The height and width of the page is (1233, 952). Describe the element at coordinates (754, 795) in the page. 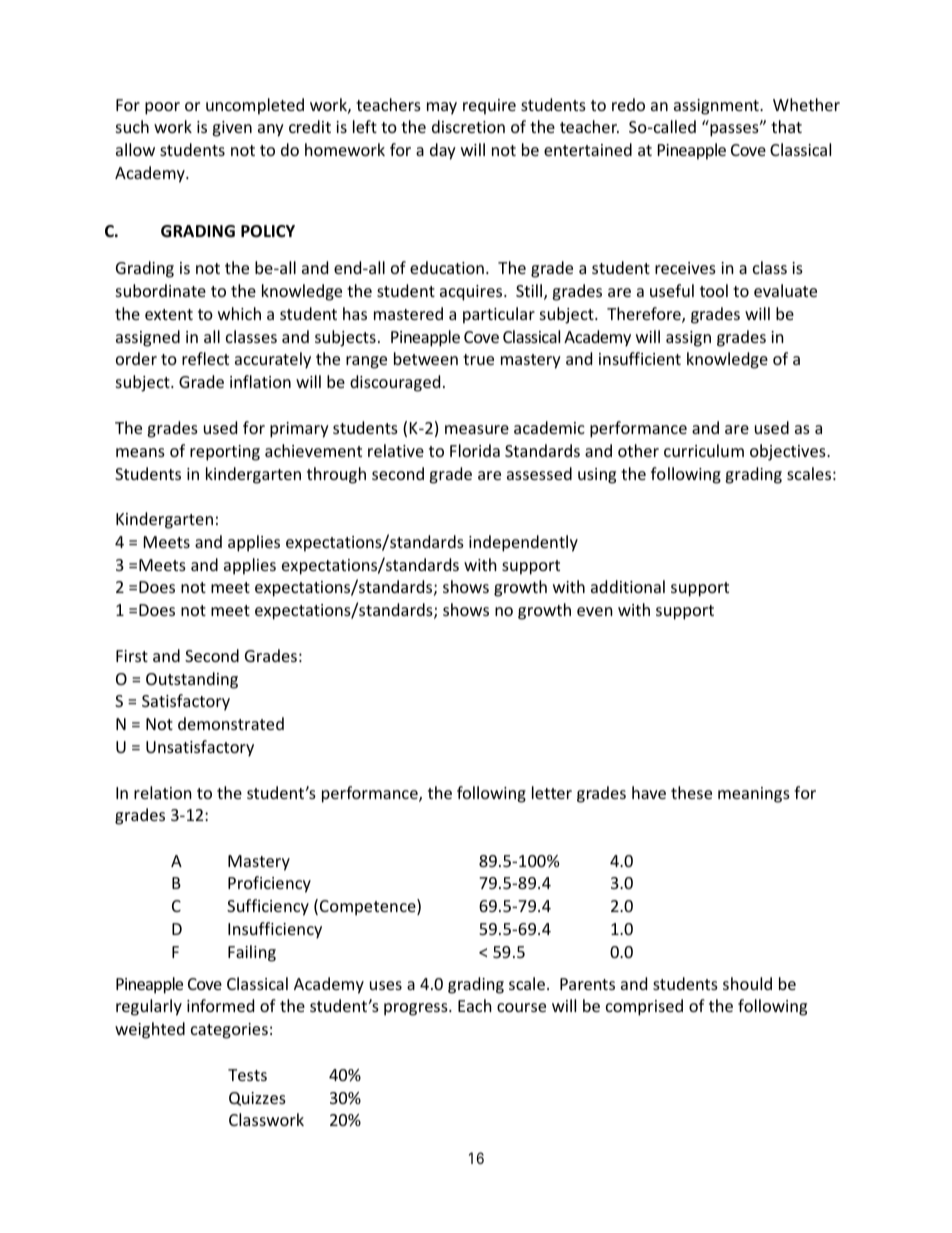

I see `meanings` at that location.
